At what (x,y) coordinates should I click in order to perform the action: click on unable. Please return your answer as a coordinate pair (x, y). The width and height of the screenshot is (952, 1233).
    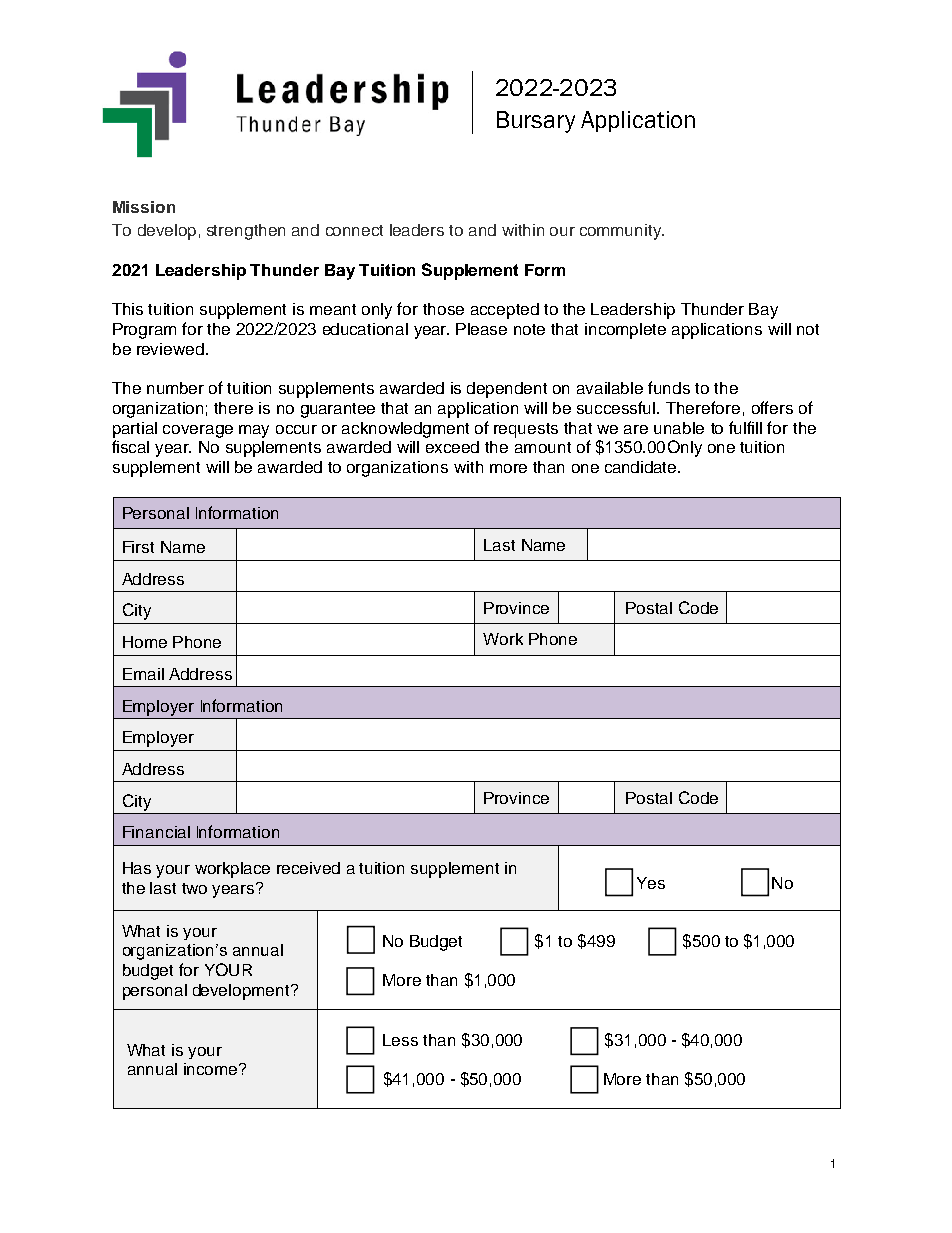
    Looking at the image, I should click on (679, 428).
